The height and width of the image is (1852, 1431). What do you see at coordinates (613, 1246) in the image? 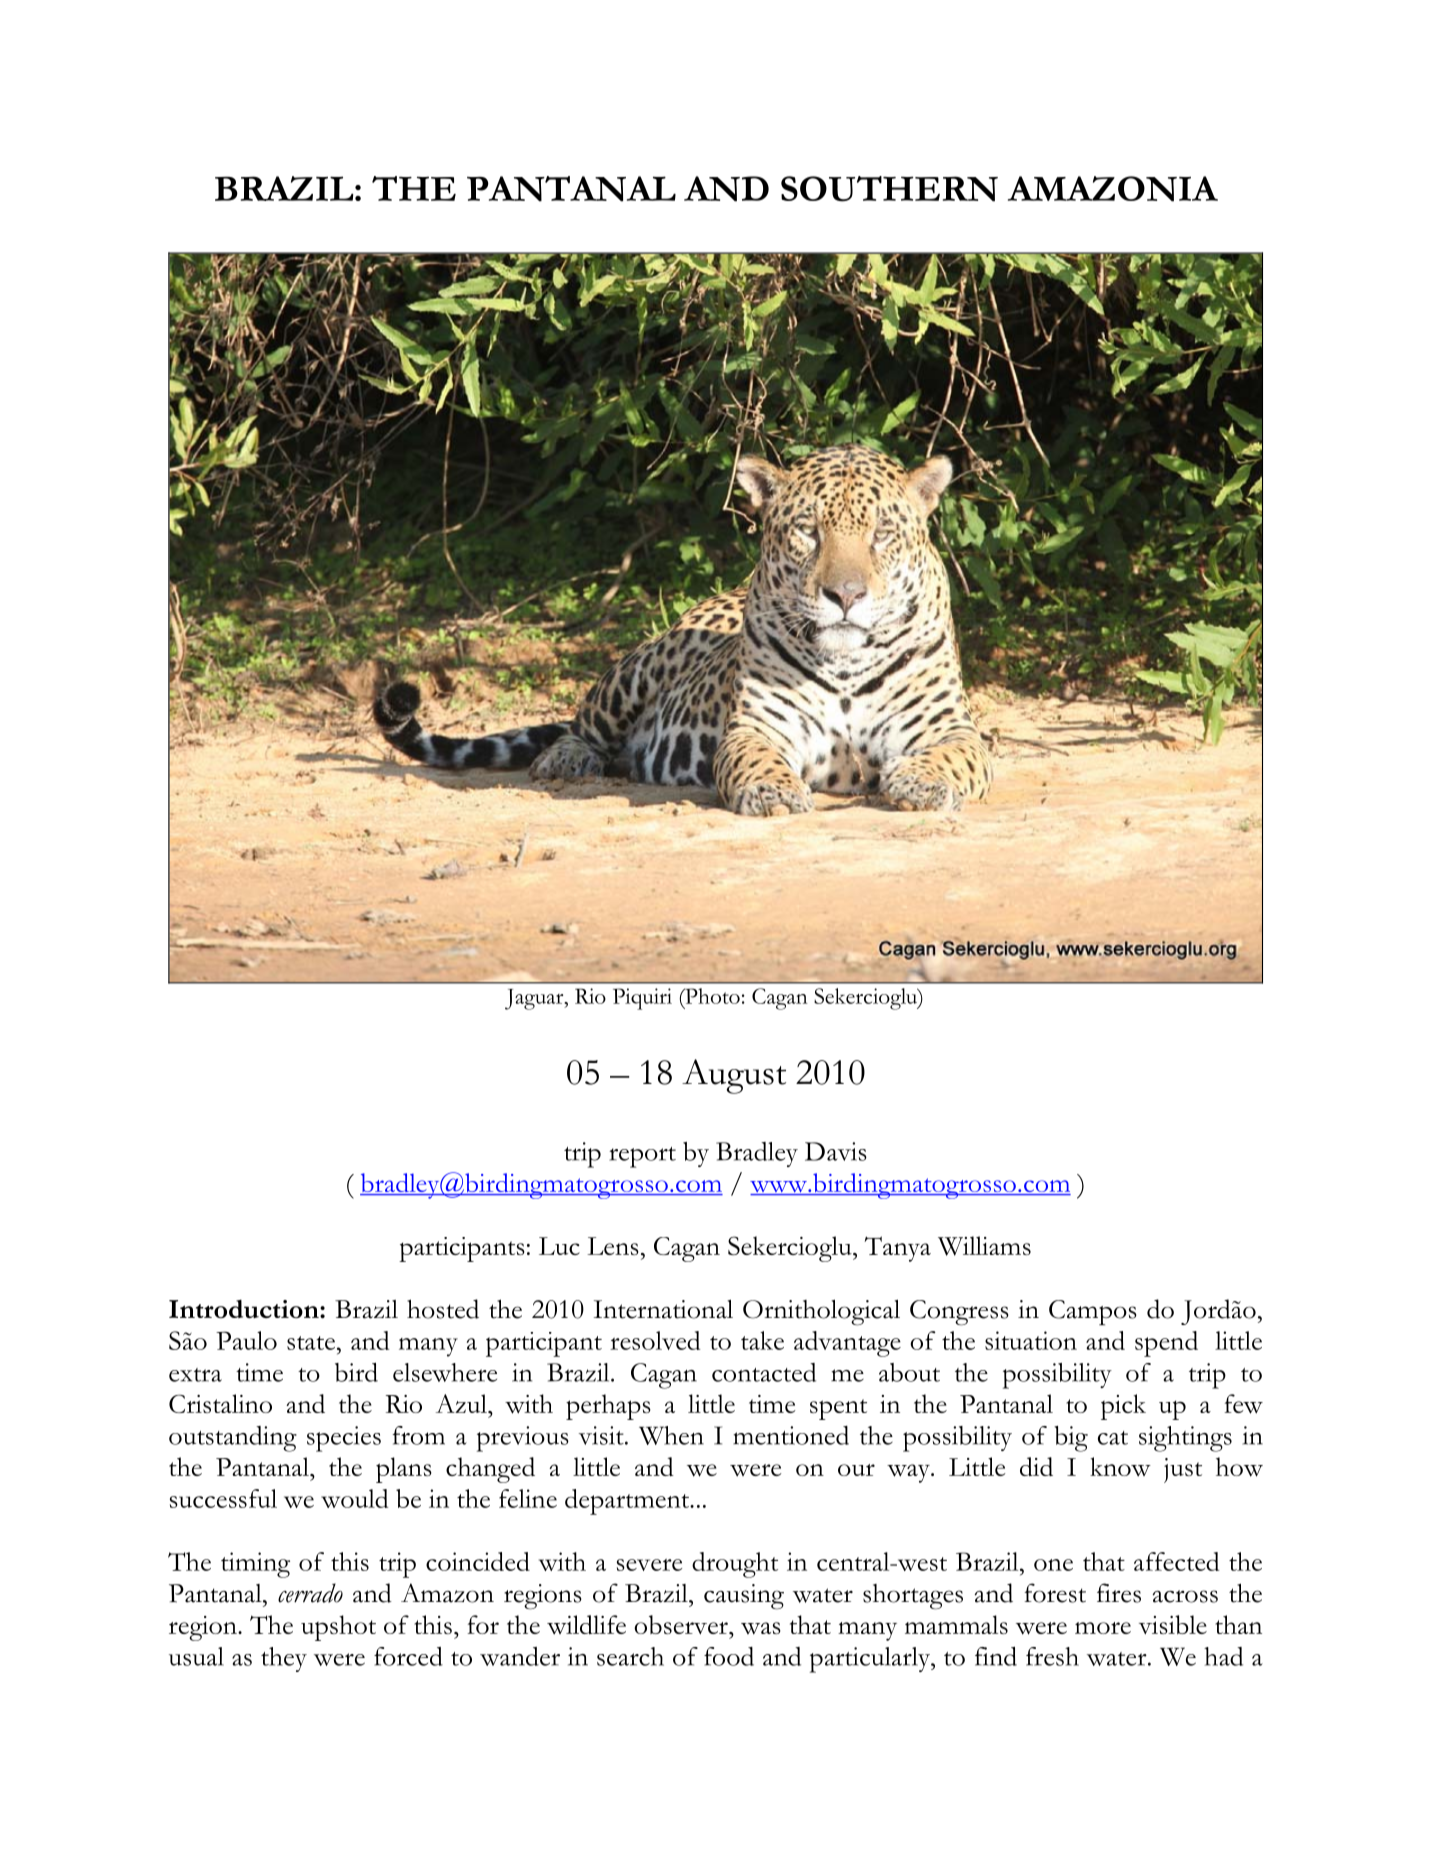
I see `Lens` at bounding box center [613, 1246].
